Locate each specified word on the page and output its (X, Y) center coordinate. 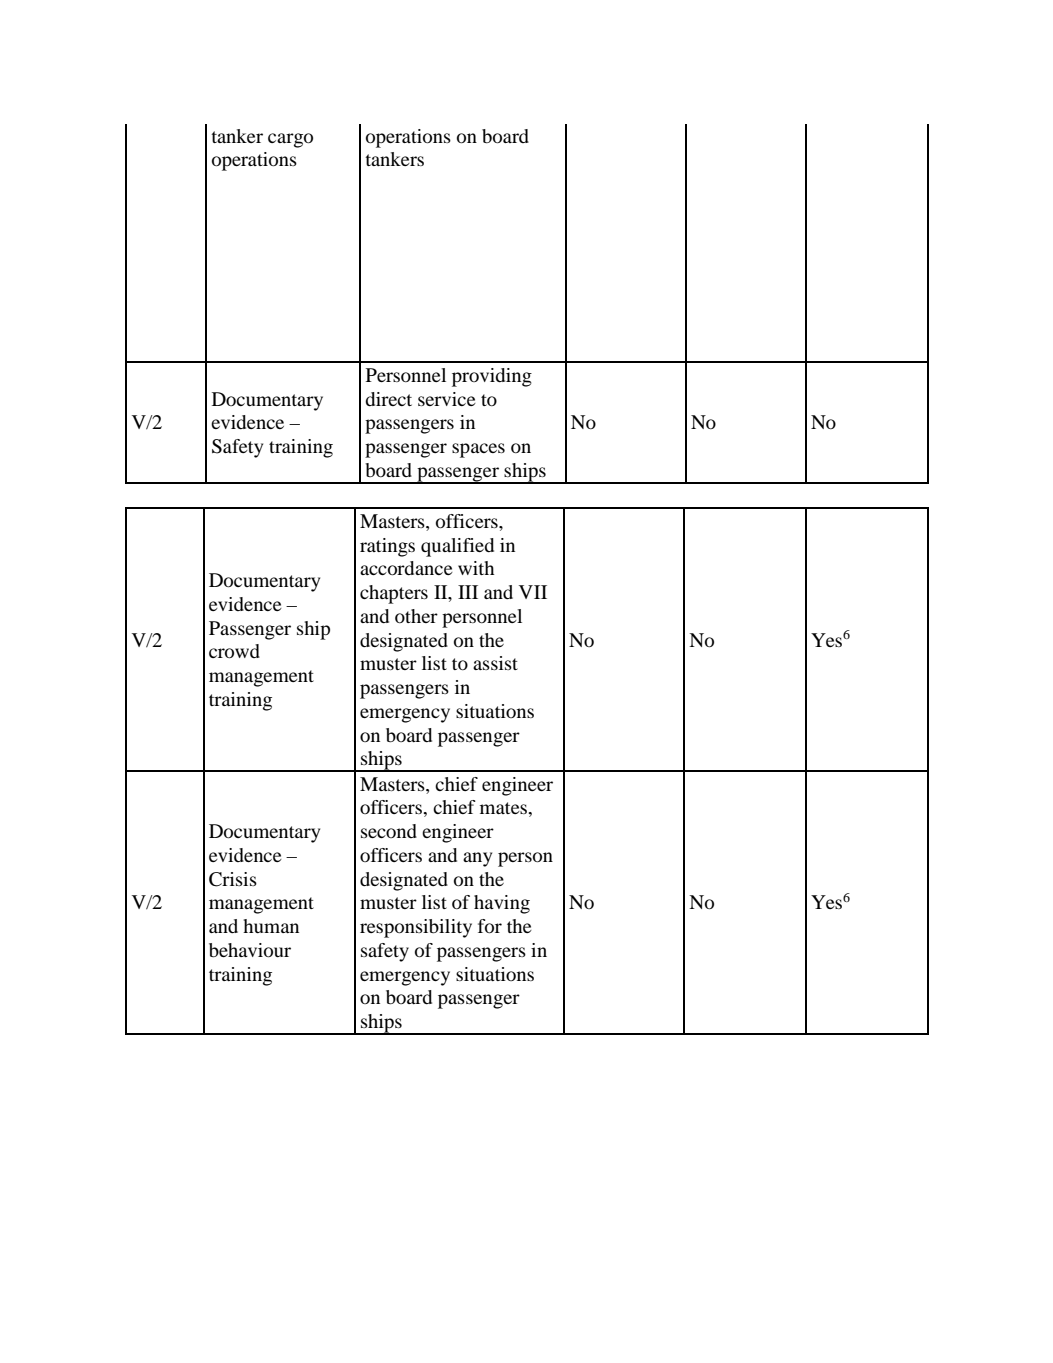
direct (388, 399)
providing (492, 377)
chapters (394, 594)
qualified (457, 547)
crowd (234, 651)
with (476, 568)
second (389, 831)
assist (495, 663)
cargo (290, 140)
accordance (406, 568)
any (477, 859)
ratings (387, 547)
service (447, 399)
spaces (478, 450)
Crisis (233, 879)
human (271, 926)
